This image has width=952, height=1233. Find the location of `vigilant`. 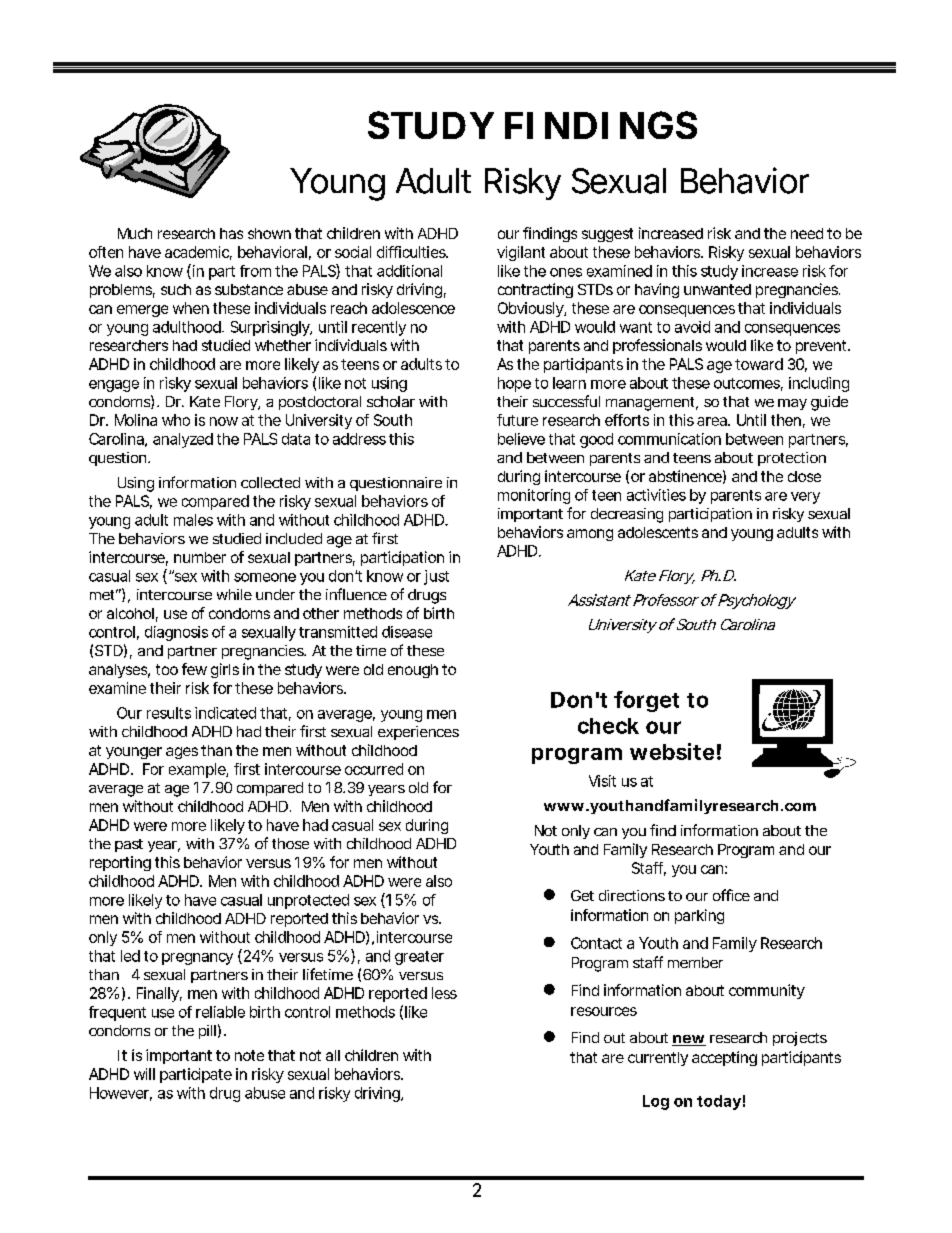

vigilant is located at coordinates (521, 253).
